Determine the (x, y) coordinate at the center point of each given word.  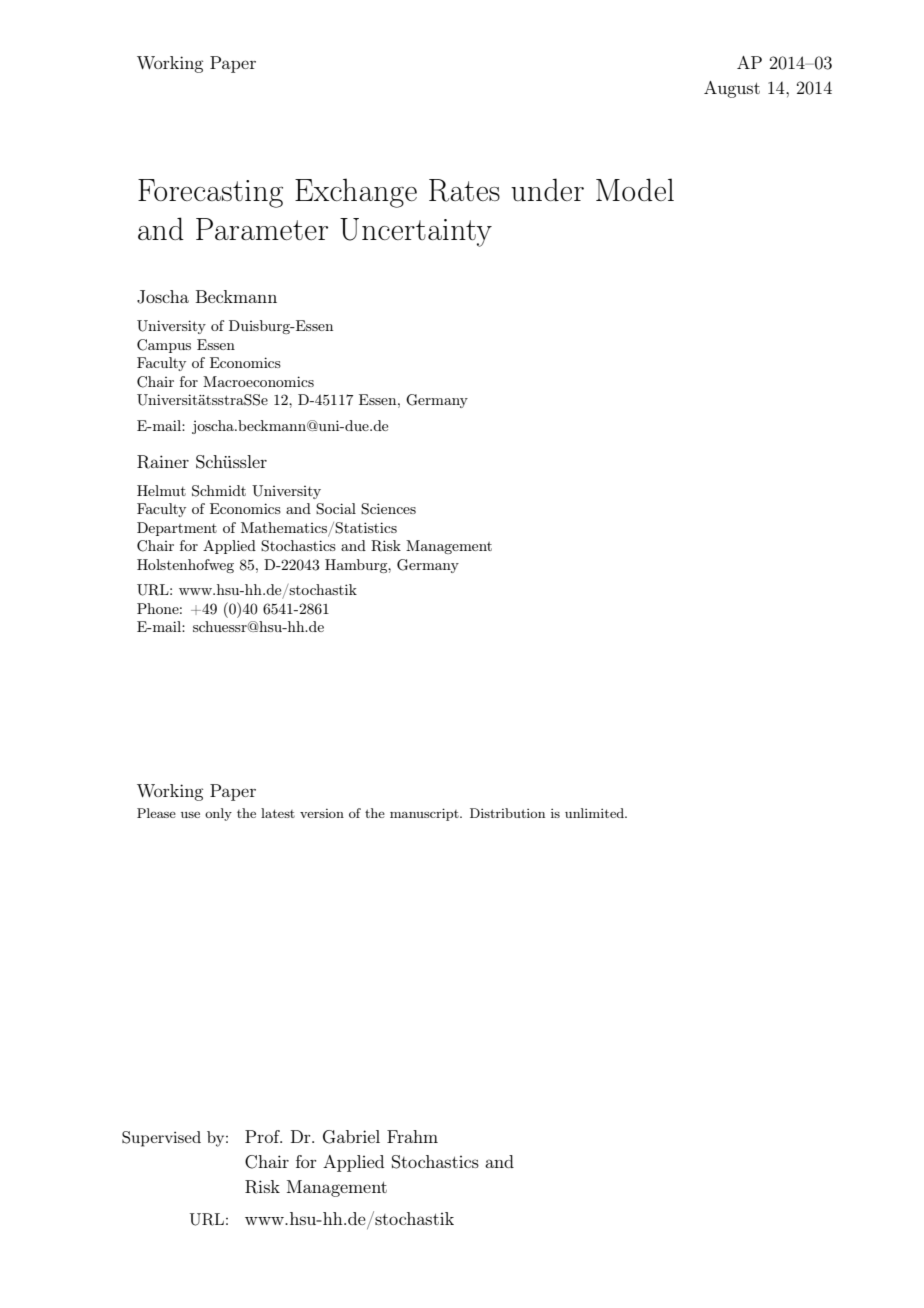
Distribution (507, 813)
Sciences (388, 509)
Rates (464, 190)
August (732, 89)
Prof (263, 1136)
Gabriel (351, 1137)
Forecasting (210, 193)
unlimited (595, 813)
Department (177, 529)
